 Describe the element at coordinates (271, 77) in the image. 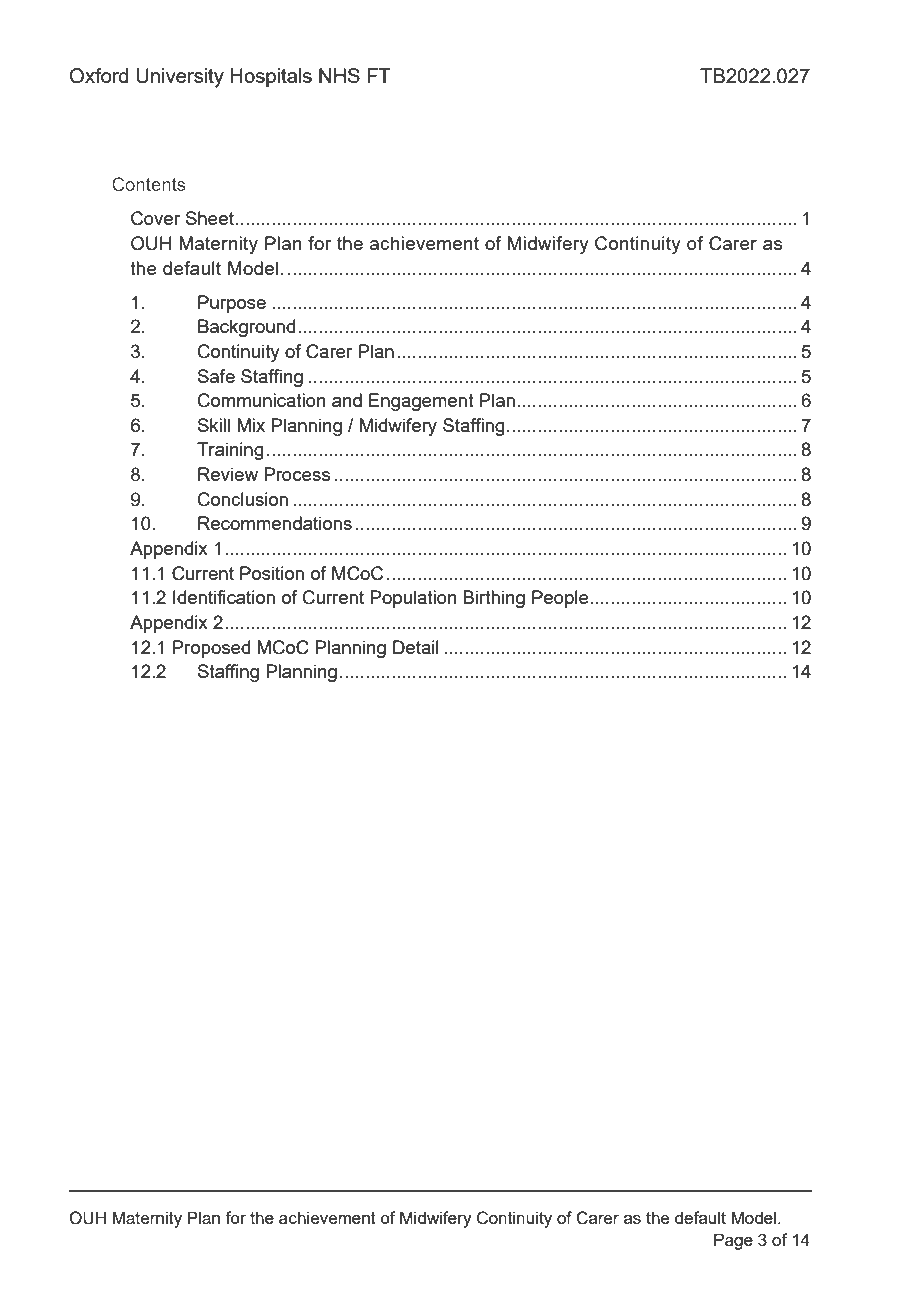

I see `Hospitals` at that location.
